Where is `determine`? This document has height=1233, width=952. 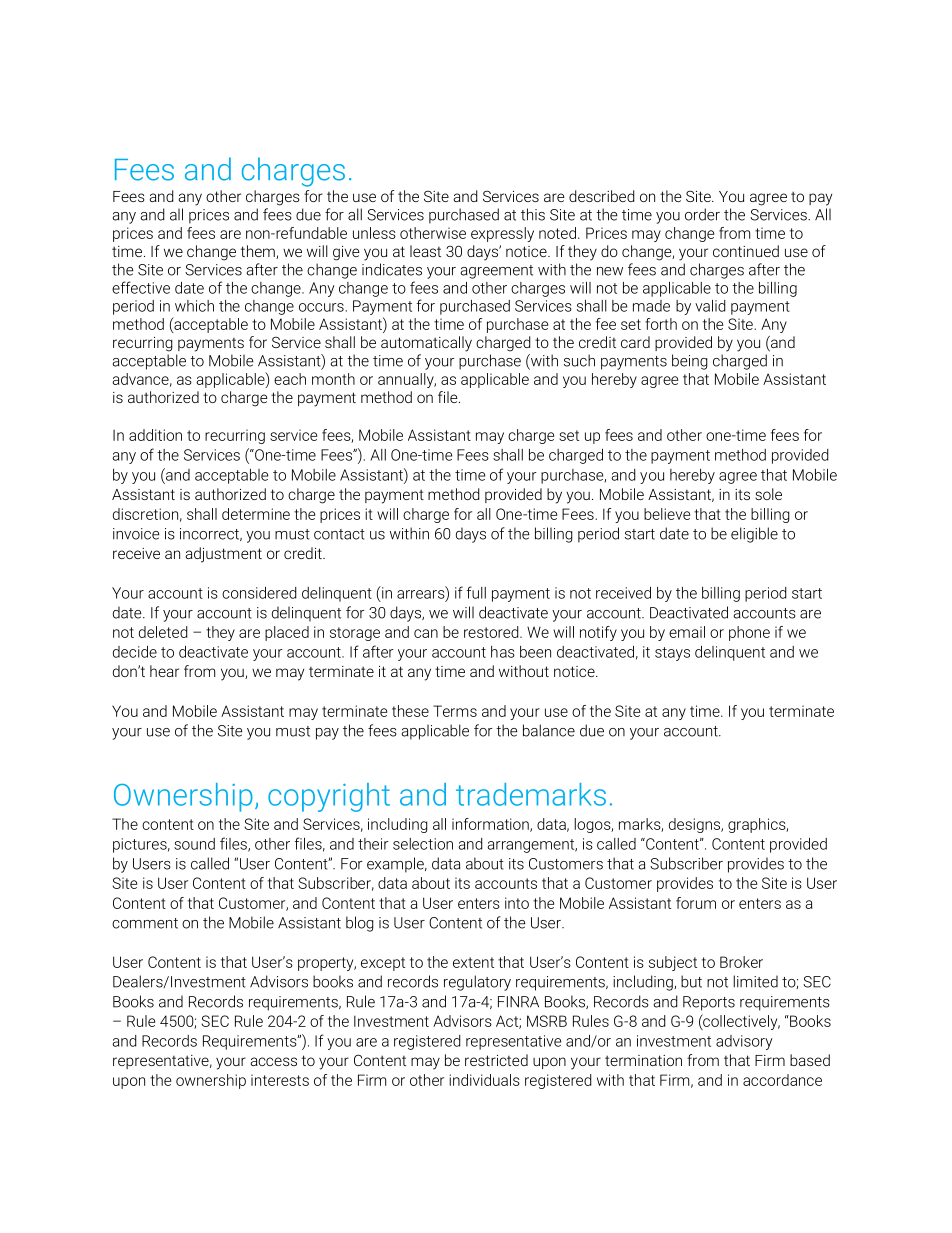 determine is located at coordinates (256, 514).
